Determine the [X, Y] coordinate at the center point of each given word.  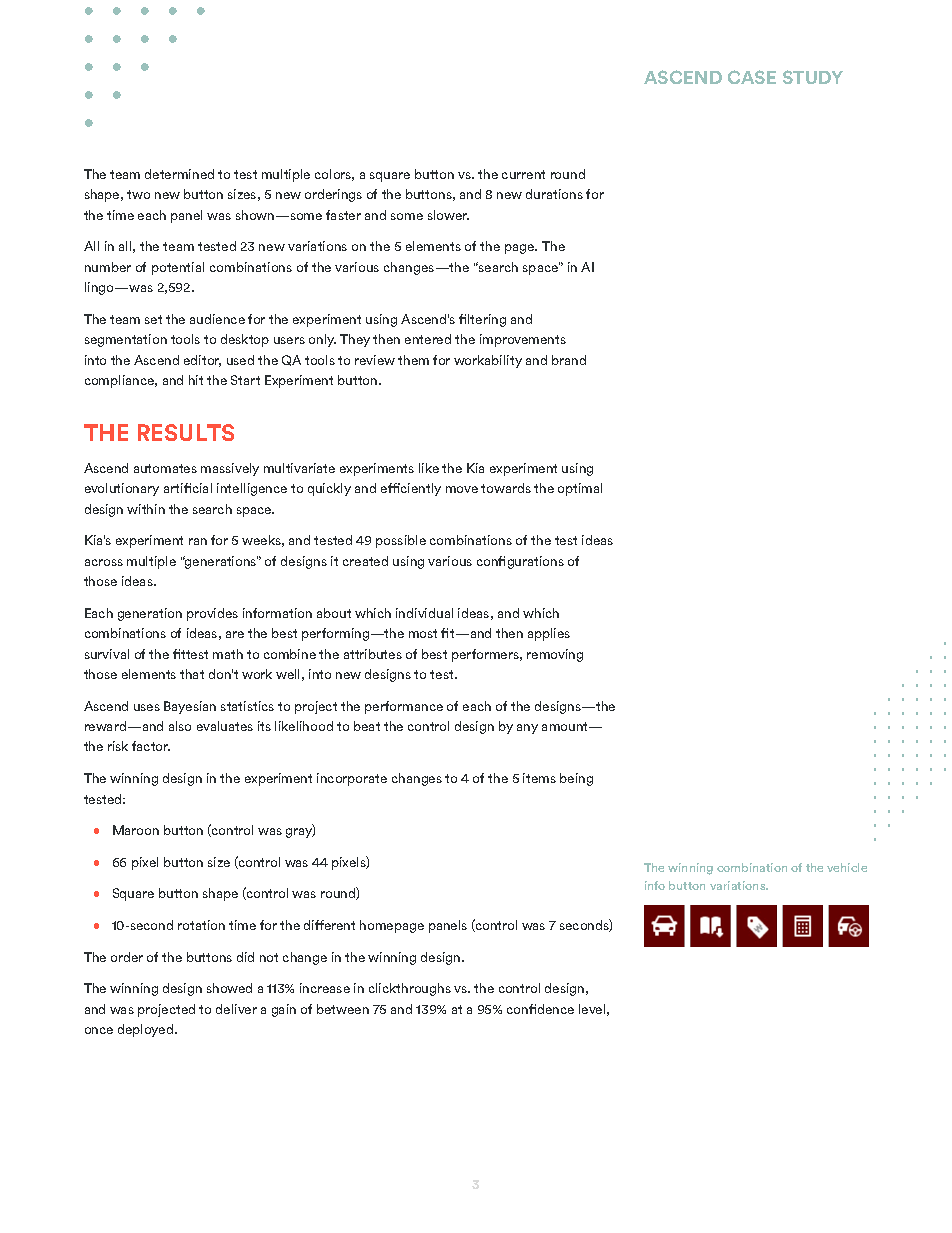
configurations [520, 562]
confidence [540, 1009]
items [539, 778]
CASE [752, 77]
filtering [482, 320]
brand [569, 360]
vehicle [847, 867]
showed [229, 988]
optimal [580, 489]
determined [179, 174]
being [576, 779]
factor [151, 746]
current [523, 174]
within [146, 509]
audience [217, 319]
